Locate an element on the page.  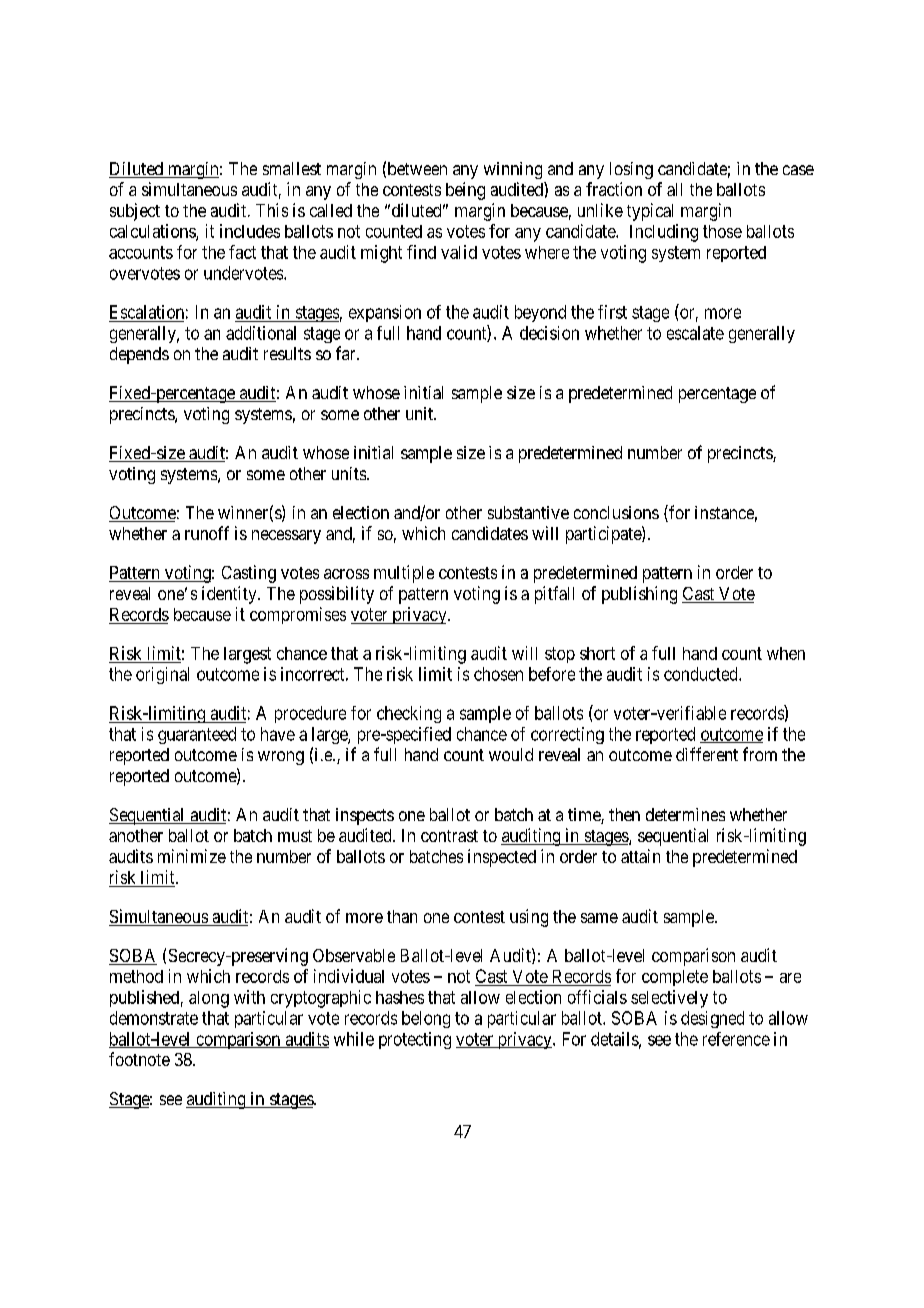
belong is located at coordinates (426, 1019).
